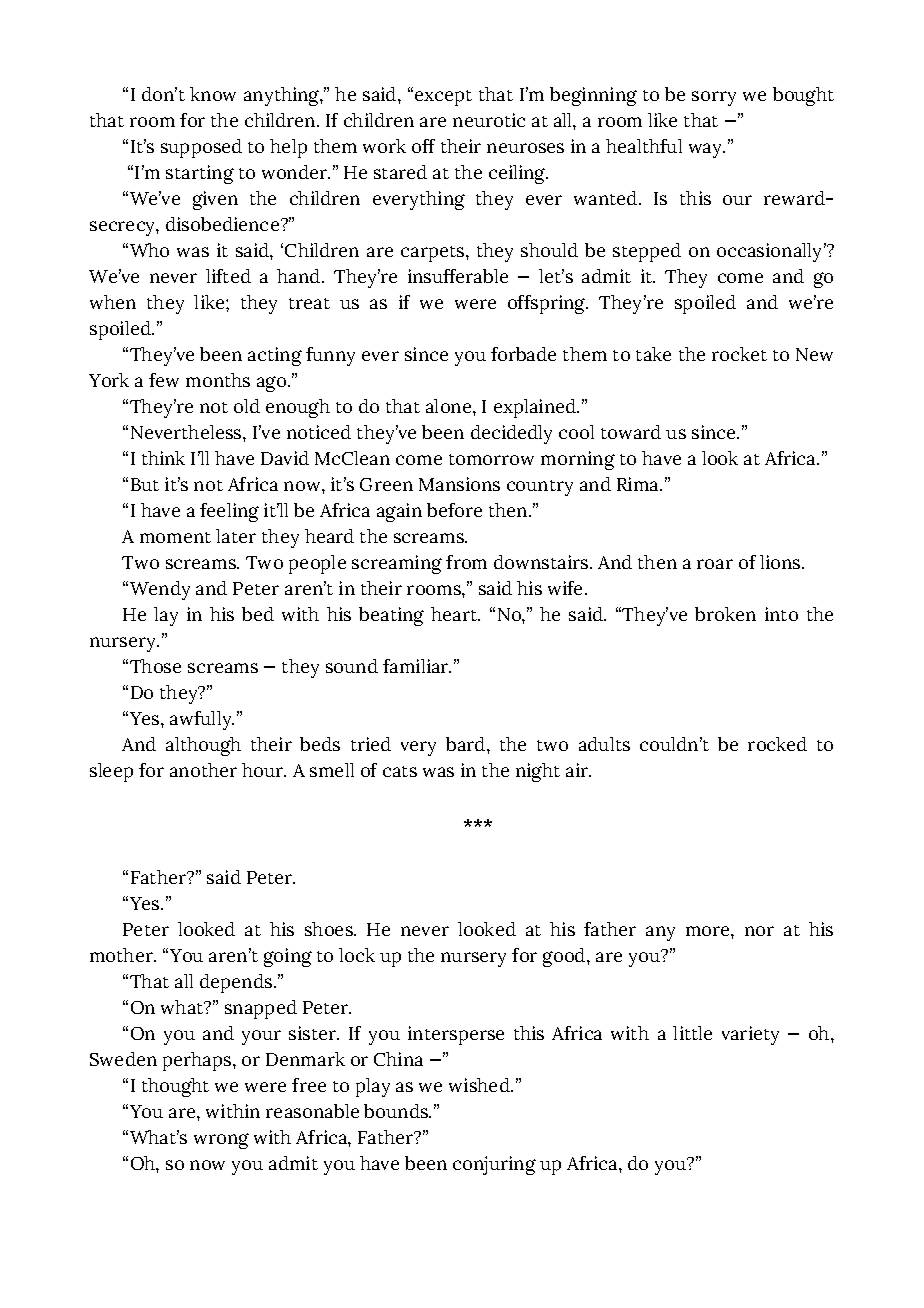  What do you see at coordinates (750, 1035) in the page?
I see `variety` at bounding box center [750, 1035].
